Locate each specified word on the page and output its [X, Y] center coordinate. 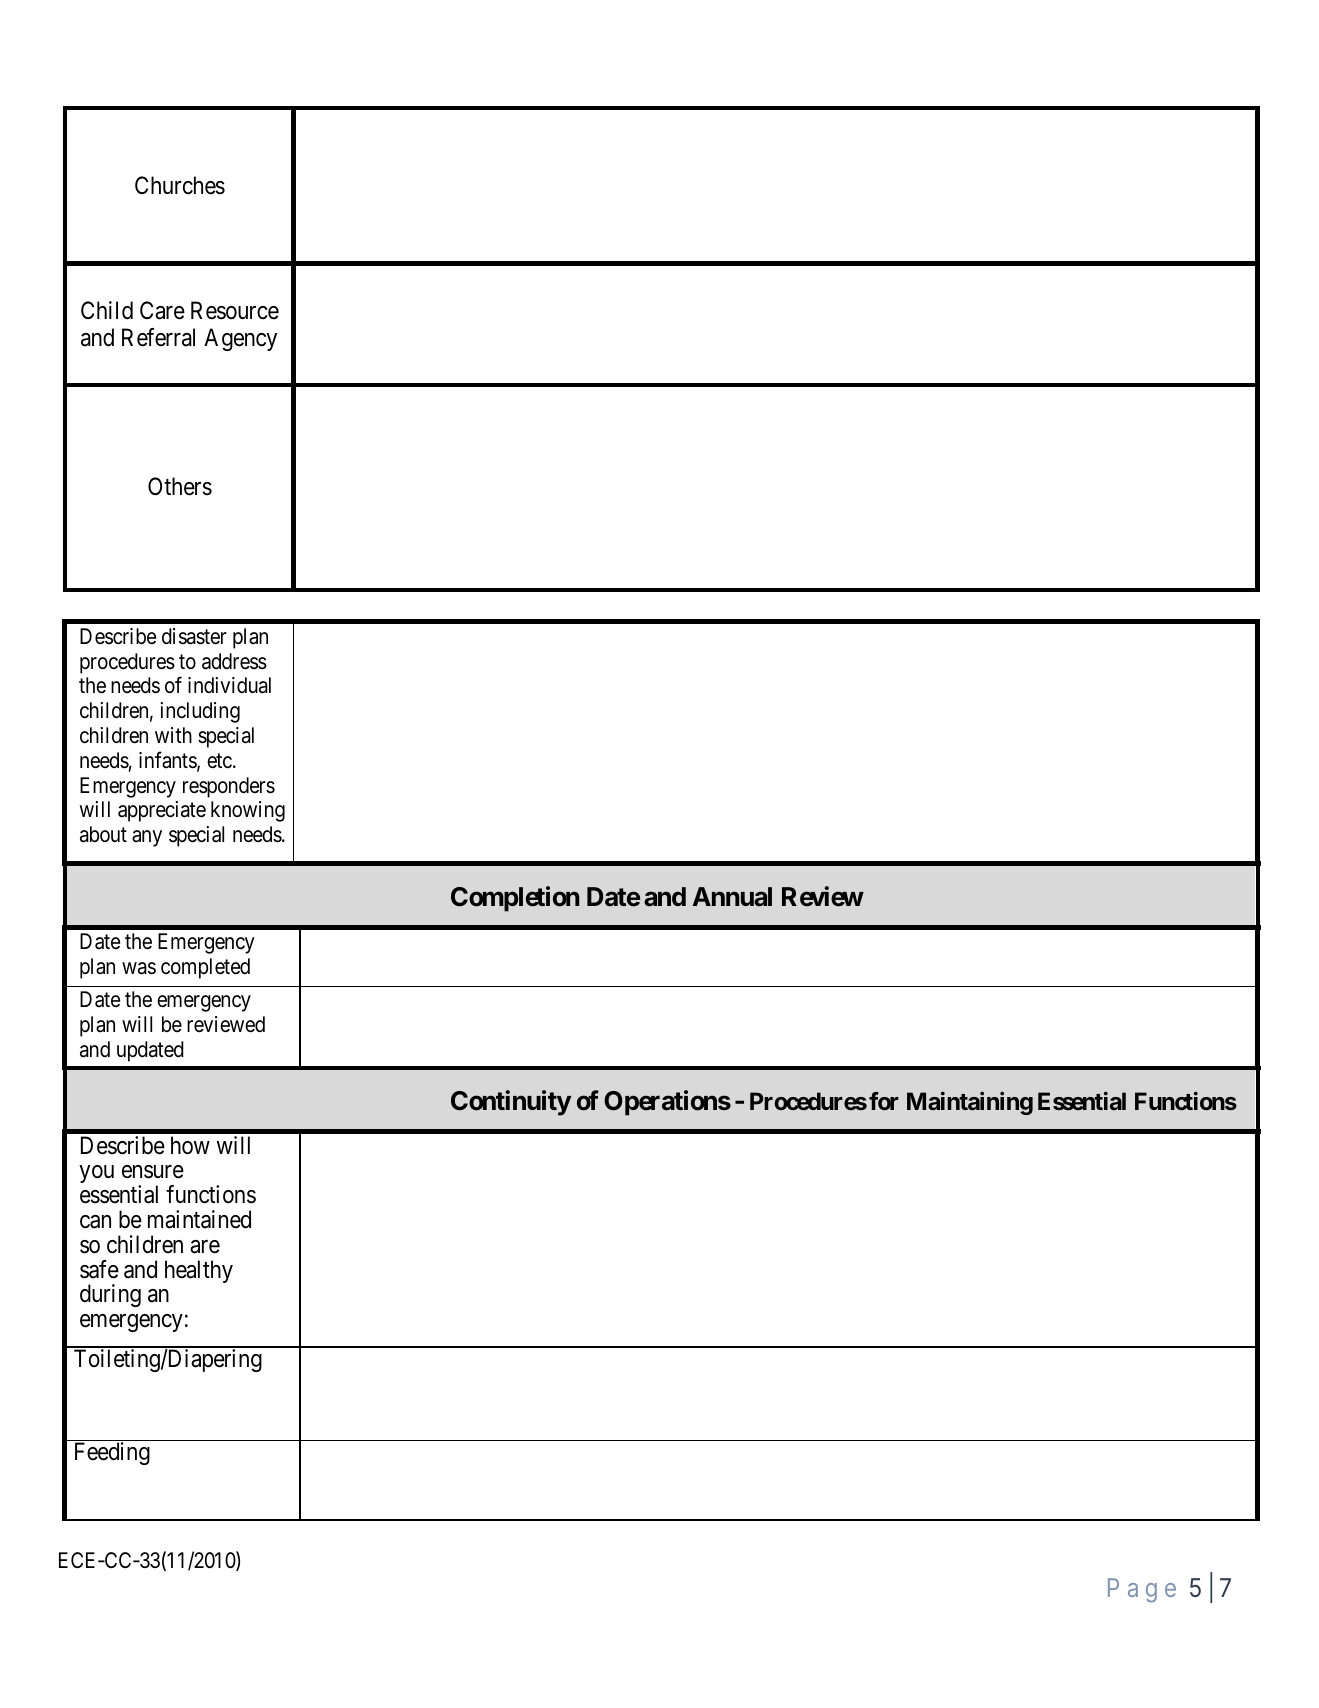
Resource [235, 310]
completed [205, 968]
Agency [240, 339]
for [884, 1101]
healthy [199, 1271]
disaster [194, 636]
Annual [732, 897]
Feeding [112, 1453]
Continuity [511, 1103]
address [234, 661]
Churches [180, 185]
